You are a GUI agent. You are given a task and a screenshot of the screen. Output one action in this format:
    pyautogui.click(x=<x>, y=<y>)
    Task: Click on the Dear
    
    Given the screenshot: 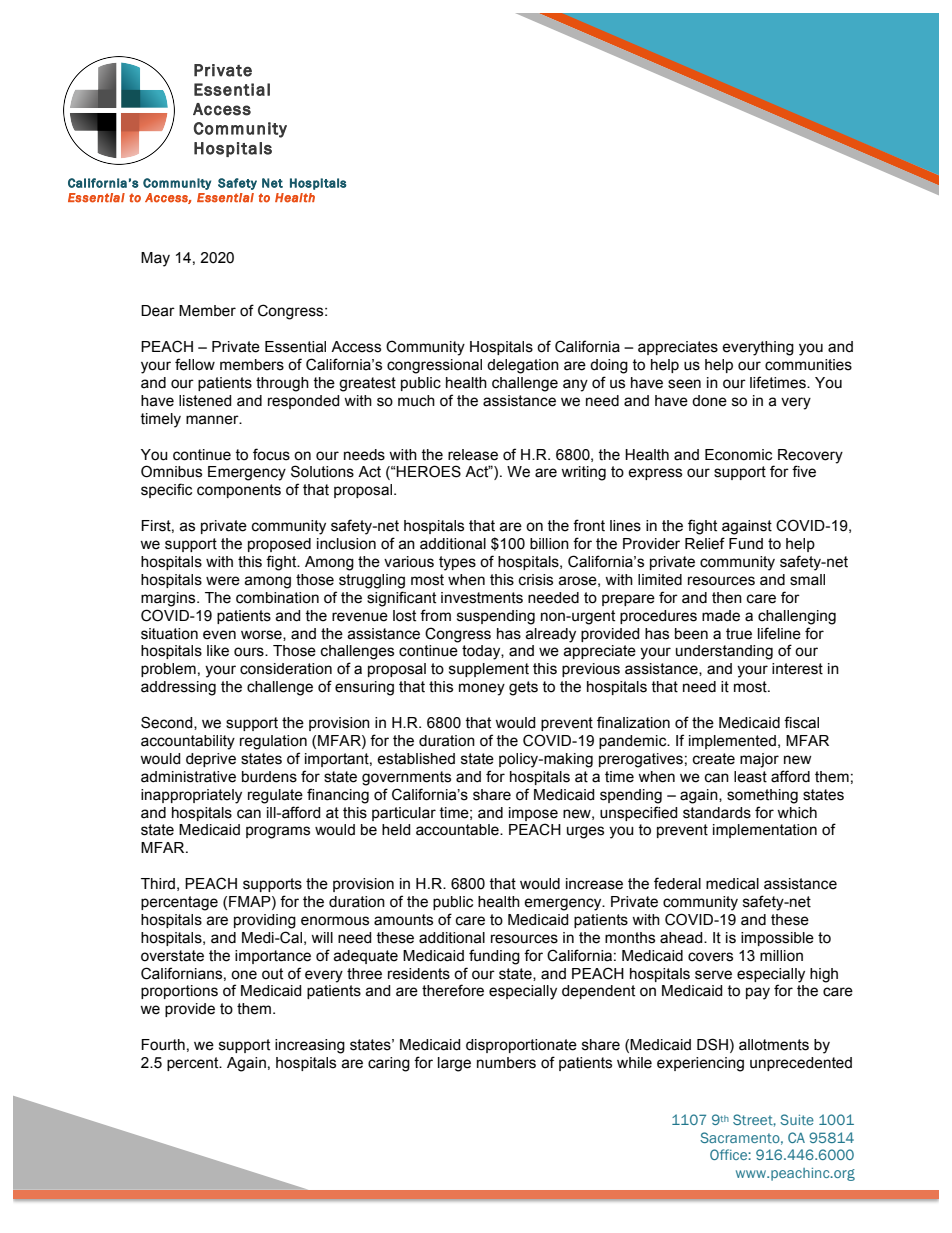 What is the action you would take?
    pyautogui.click(x=158, y=311)
